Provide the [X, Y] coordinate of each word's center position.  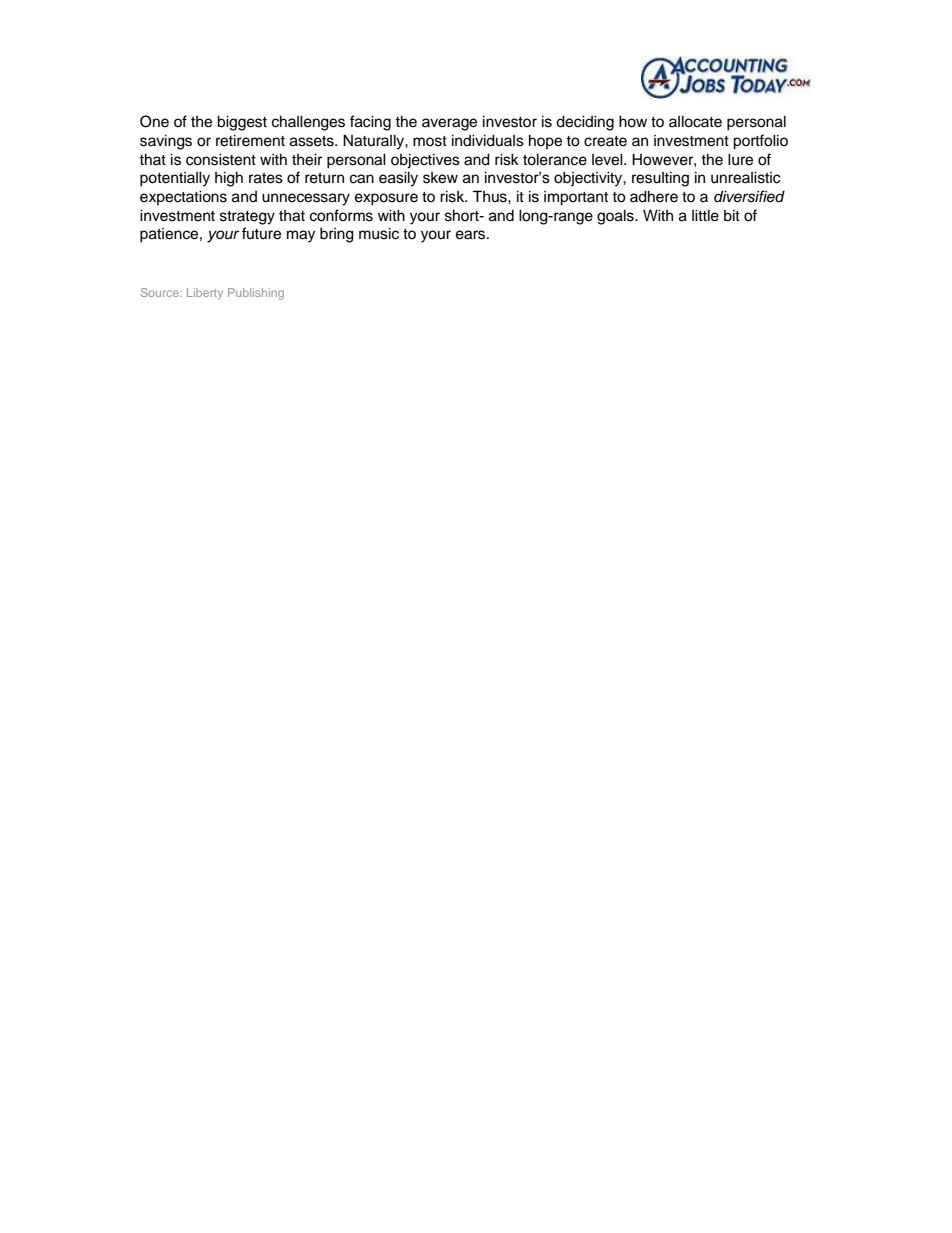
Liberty [205, 294]
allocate [695, 121]
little [705, 215]
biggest [242, 123]
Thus [490, 196]
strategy [247, 218]
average [449, 124]
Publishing [256, 294]
